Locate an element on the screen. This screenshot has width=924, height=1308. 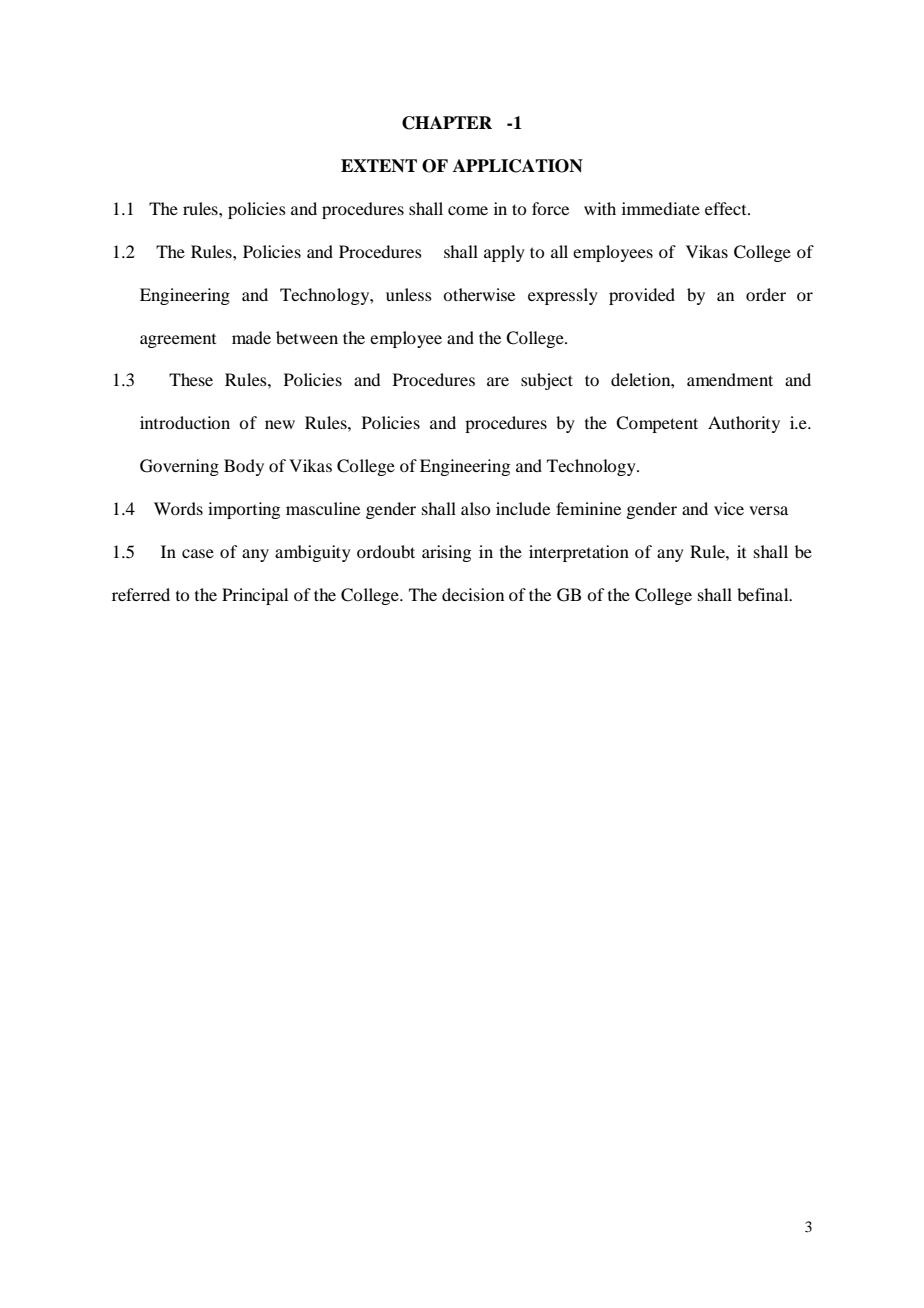
EXTENT is located at coordinates (379, 166).
